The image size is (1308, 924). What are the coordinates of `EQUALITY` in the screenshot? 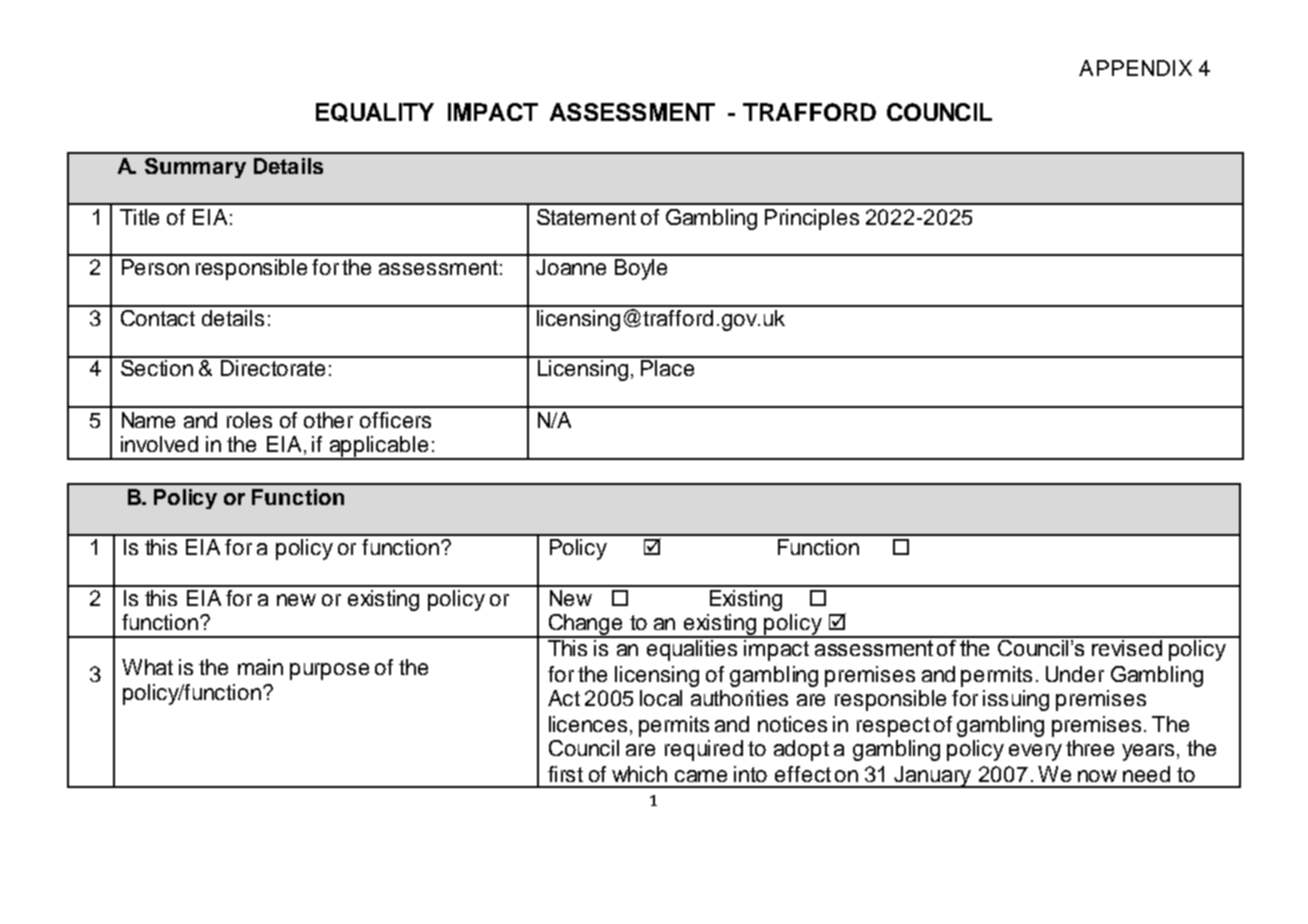 It's located at (375, 112).
